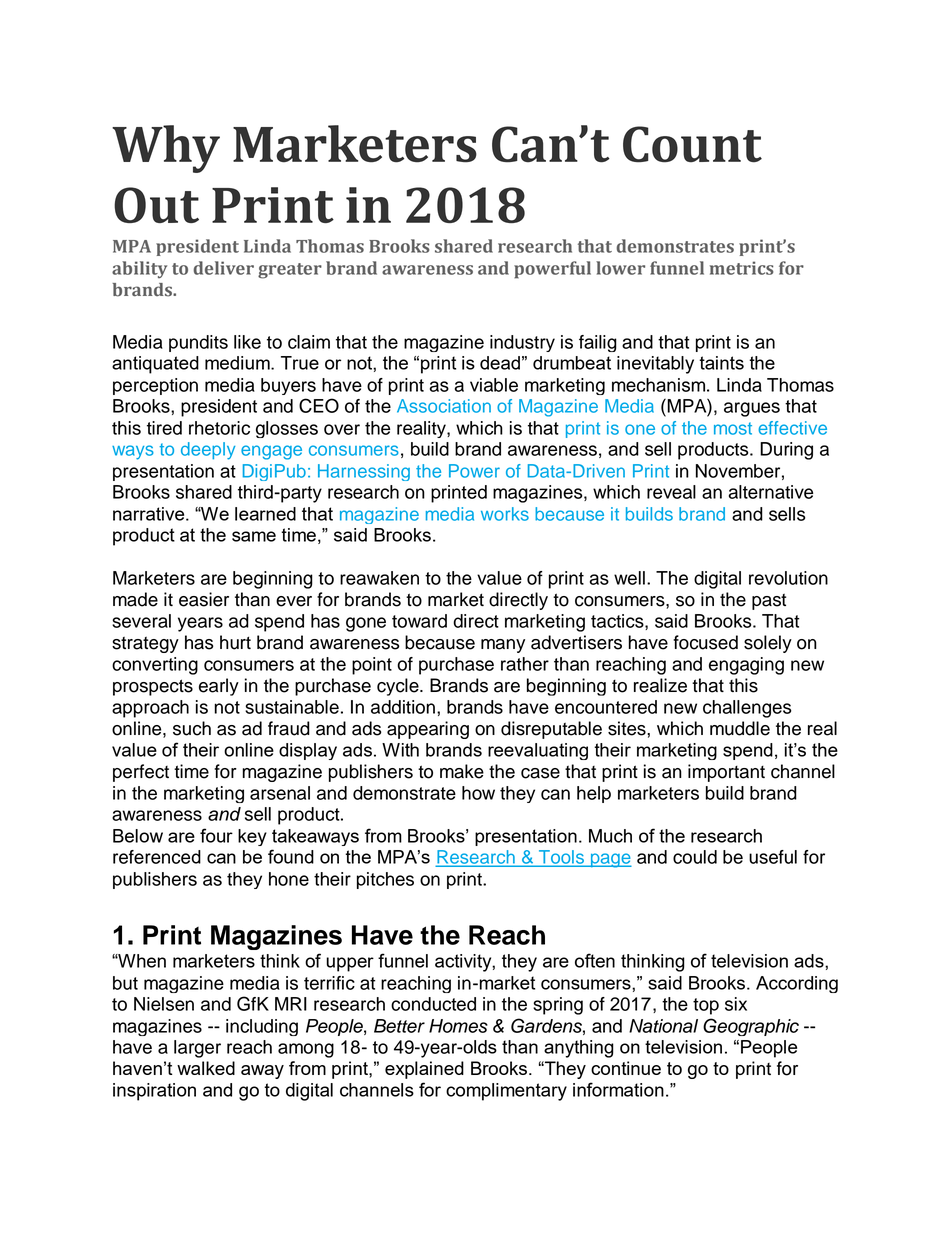 This screenshot has width=952, height=1233. Describe the element at coordinates (206, 1068) in the screenshot. I see `walked` at that location.
